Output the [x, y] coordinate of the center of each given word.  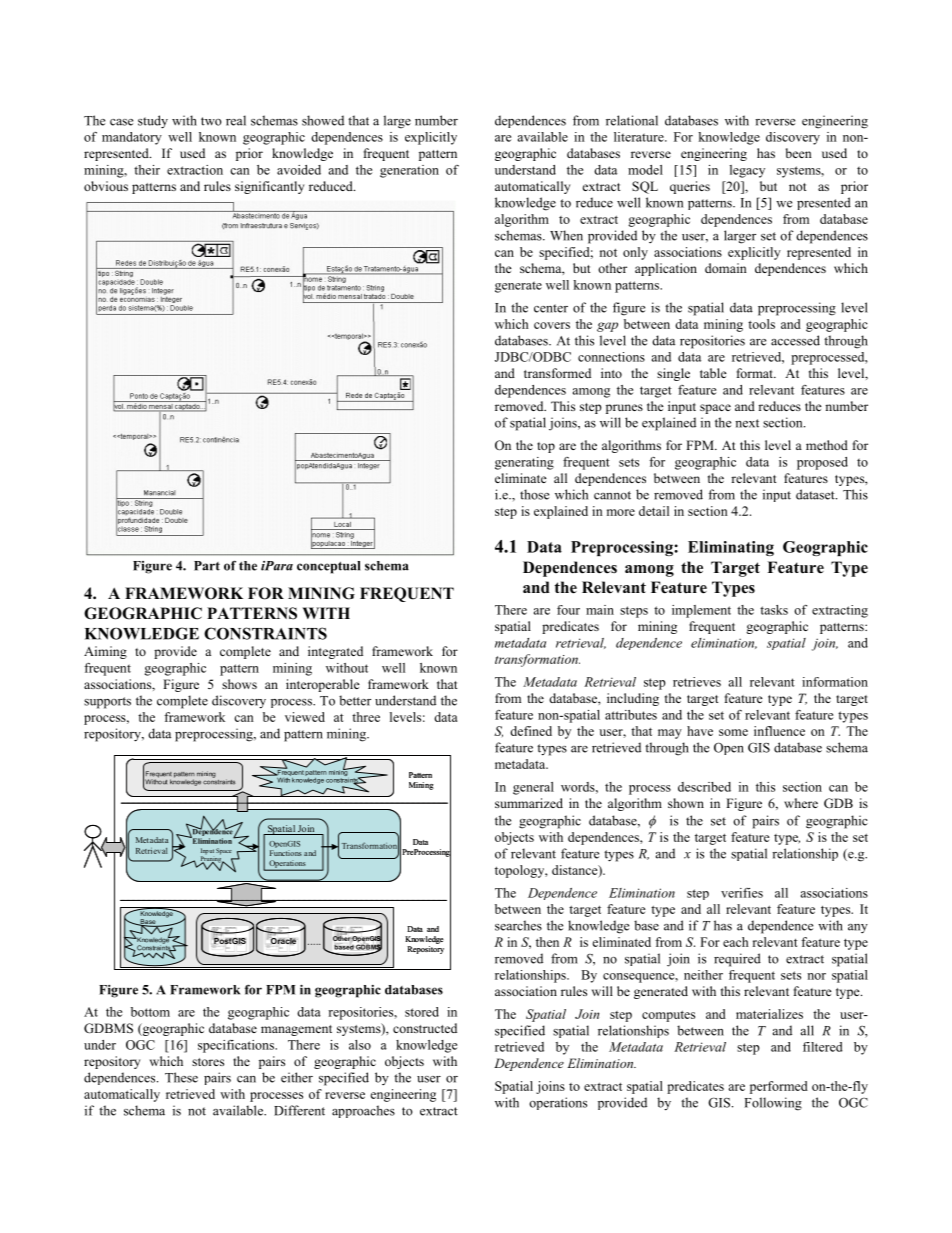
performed [779, 1087]
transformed [557, 373]
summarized [529, 803]
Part [207, 566]
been [799, 153]
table [713, 373]
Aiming [105, 652]
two [211, 121]
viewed [305, 717]
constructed [425, 1028]
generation [409, 171]
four [568, 610]
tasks [774, 610]
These [181, 1077]
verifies [742, 893]
